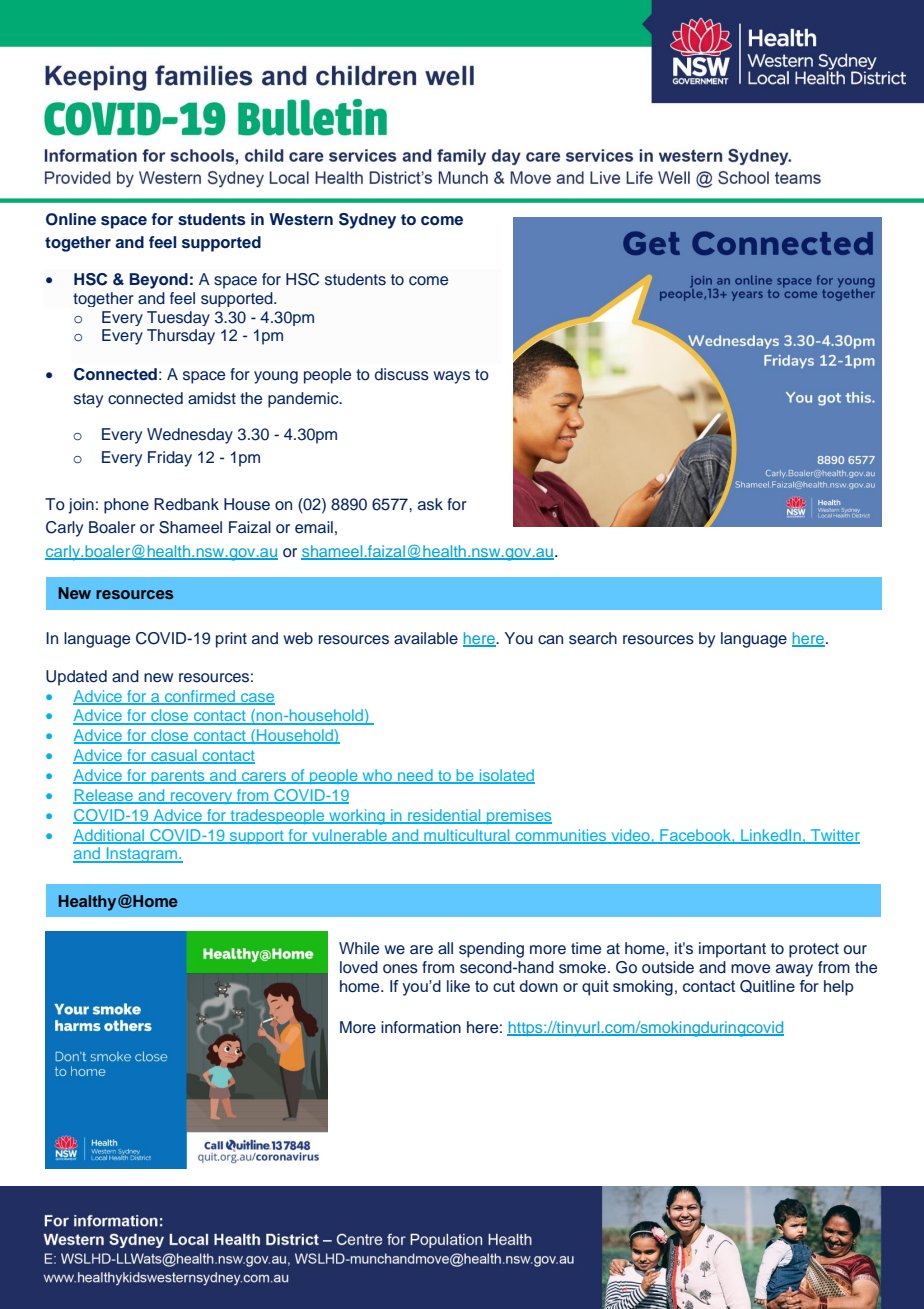 This image has width=924, height=1309. I want to click on recovery, so click(202, 798).
